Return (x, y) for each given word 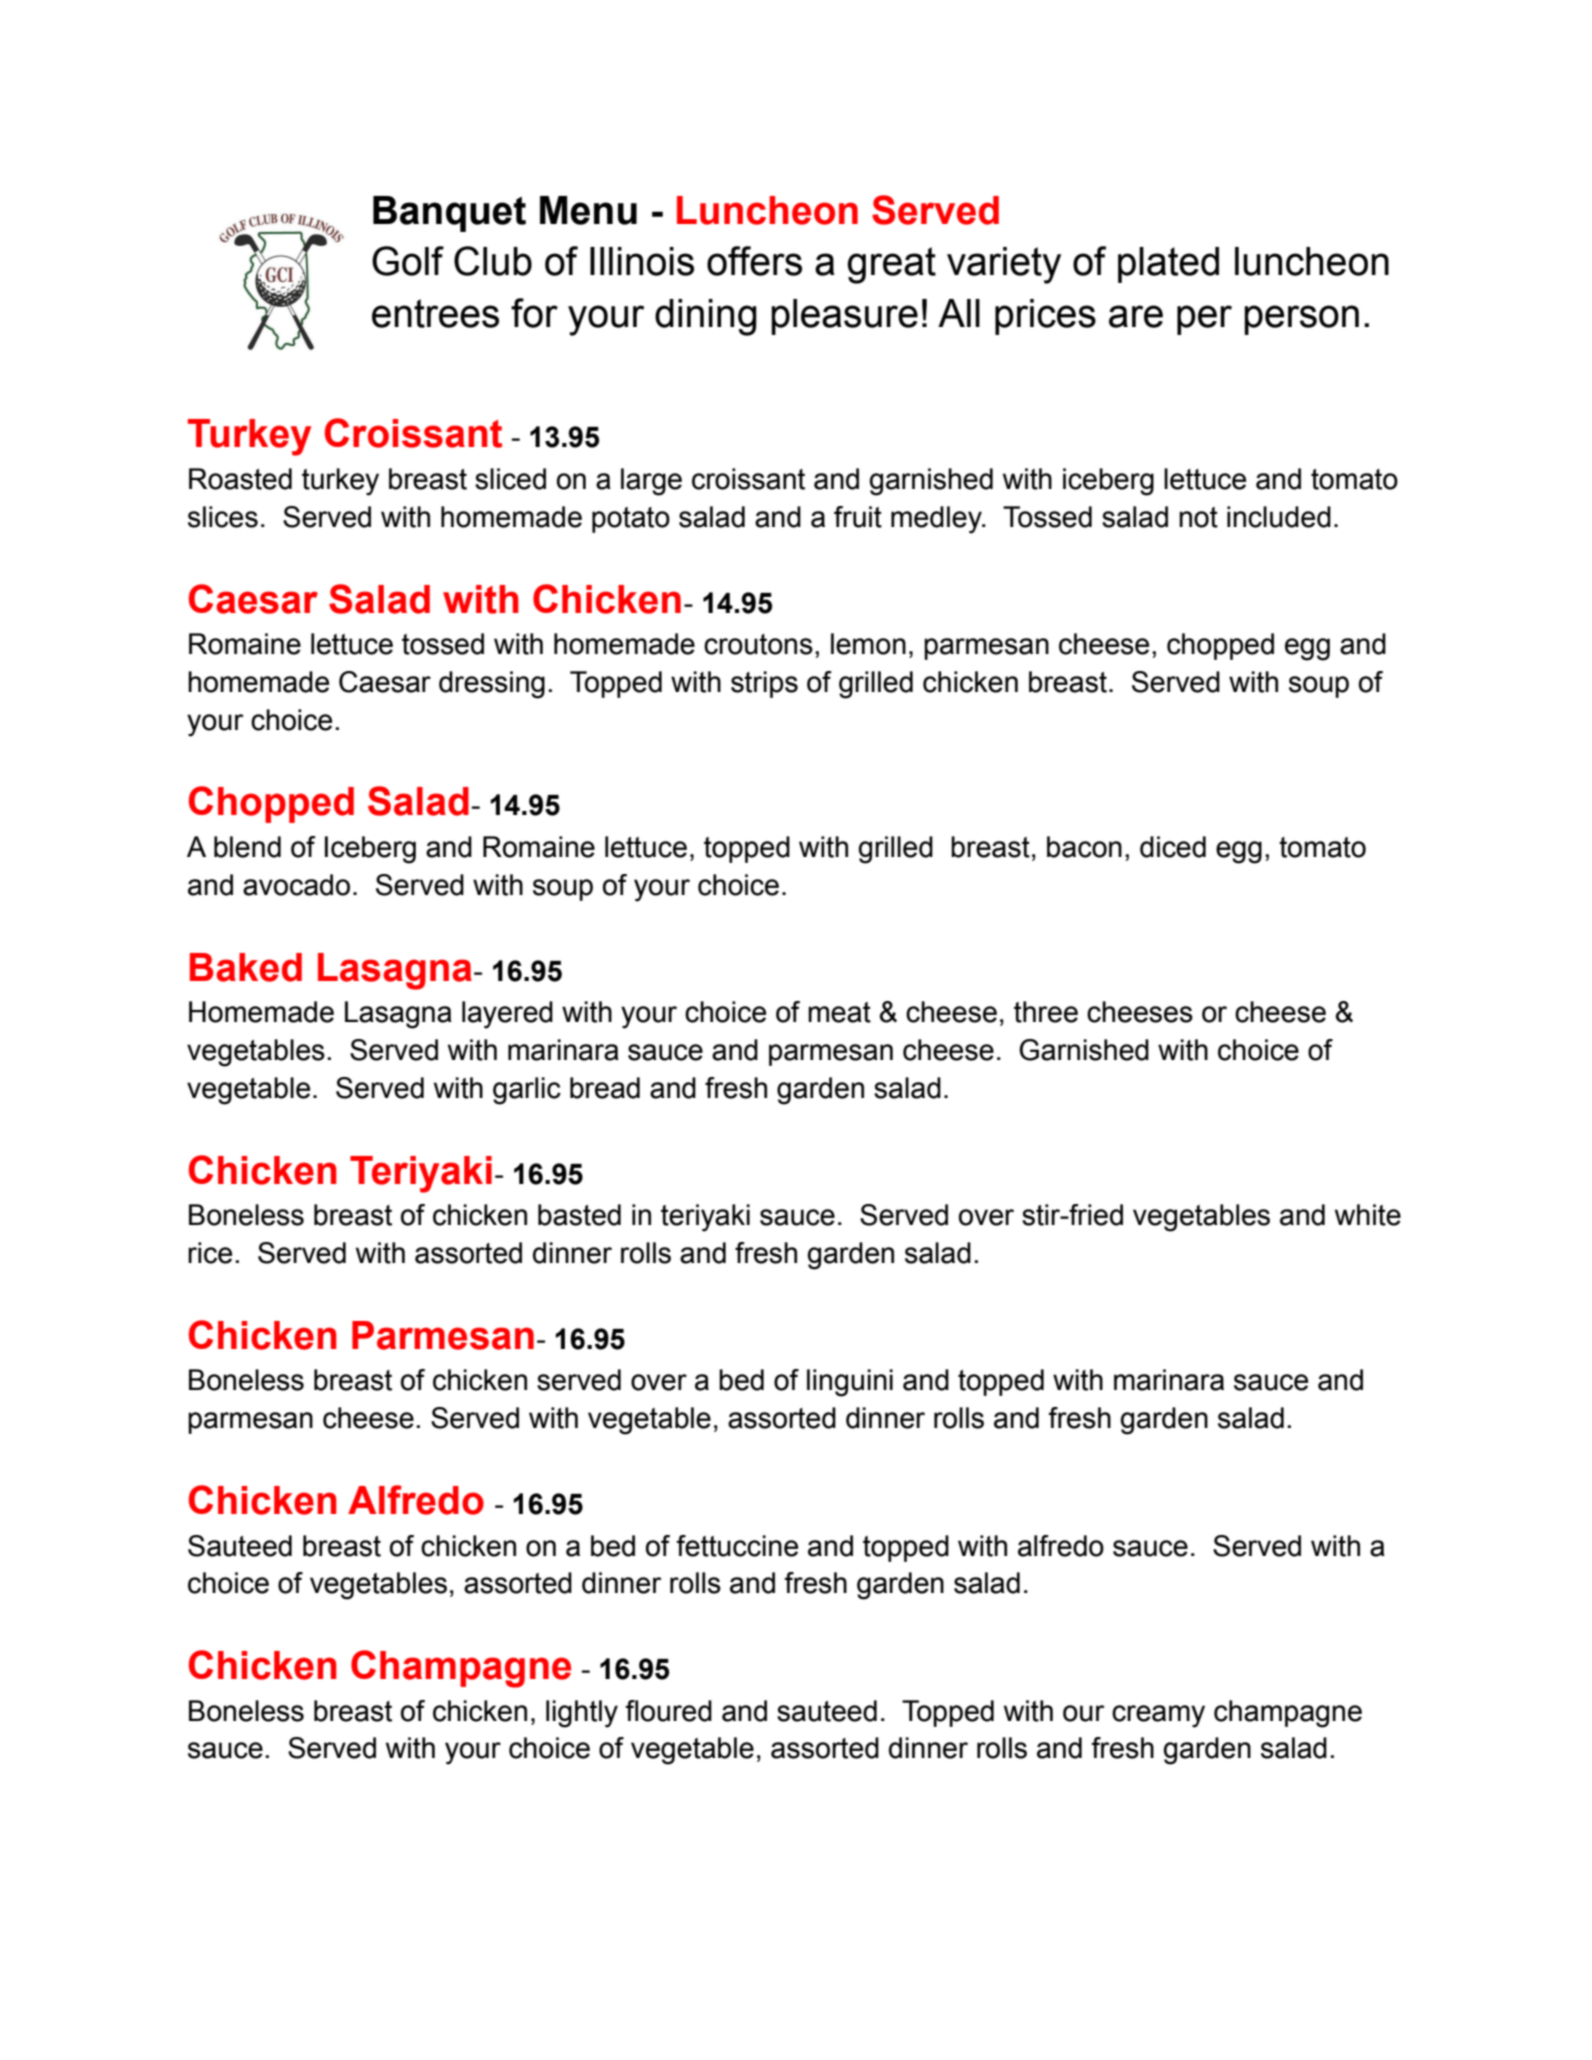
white (1368, 1215)
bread (605, 1088)
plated (1168, 265)
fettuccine (737, 1546)
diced (1173, 847)
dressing (492, 685)
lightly (582, 1714)
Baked (246, 967)
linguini (850, 1383)
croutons (758, 644)
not (1198, 517)
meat (839, 1012)
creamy (1158, 1716)
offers (754, 261)
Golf (408, 261)
